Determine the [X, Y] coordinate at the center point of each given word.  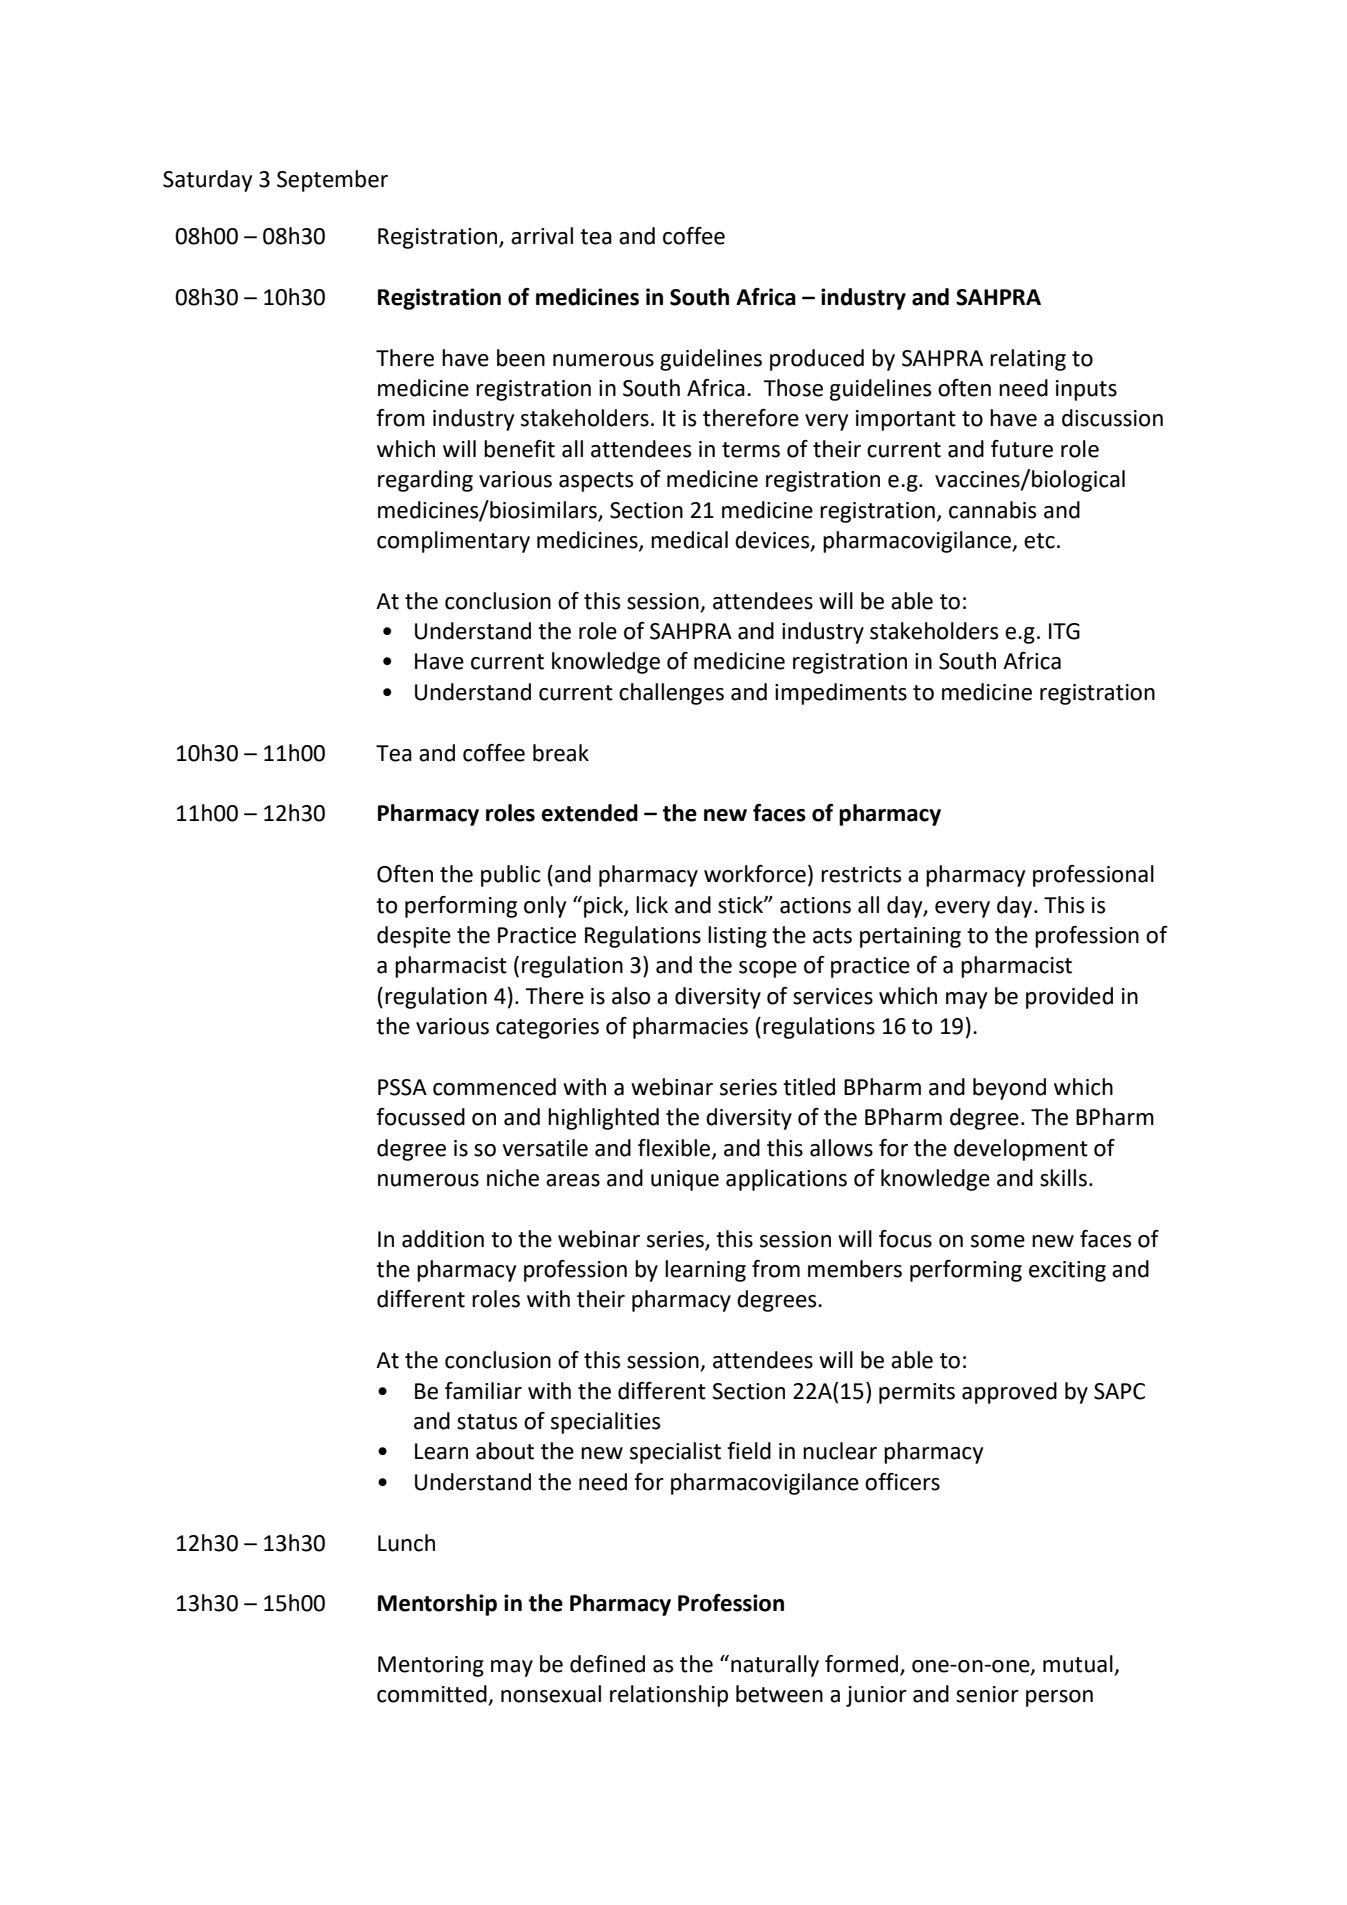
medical [689, 540]
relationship [669, 1696]
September [332, 181]
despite [414, 937]
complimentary [453, 542]
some [998, 1241]
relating [1028, 360]
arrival [542, 236]
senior [987, 1694]
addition [443, 1239]
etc [1039, 541]
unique [685, 1180]
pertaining [910, 937]
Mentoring [431, 1666]
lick [652, 905]
